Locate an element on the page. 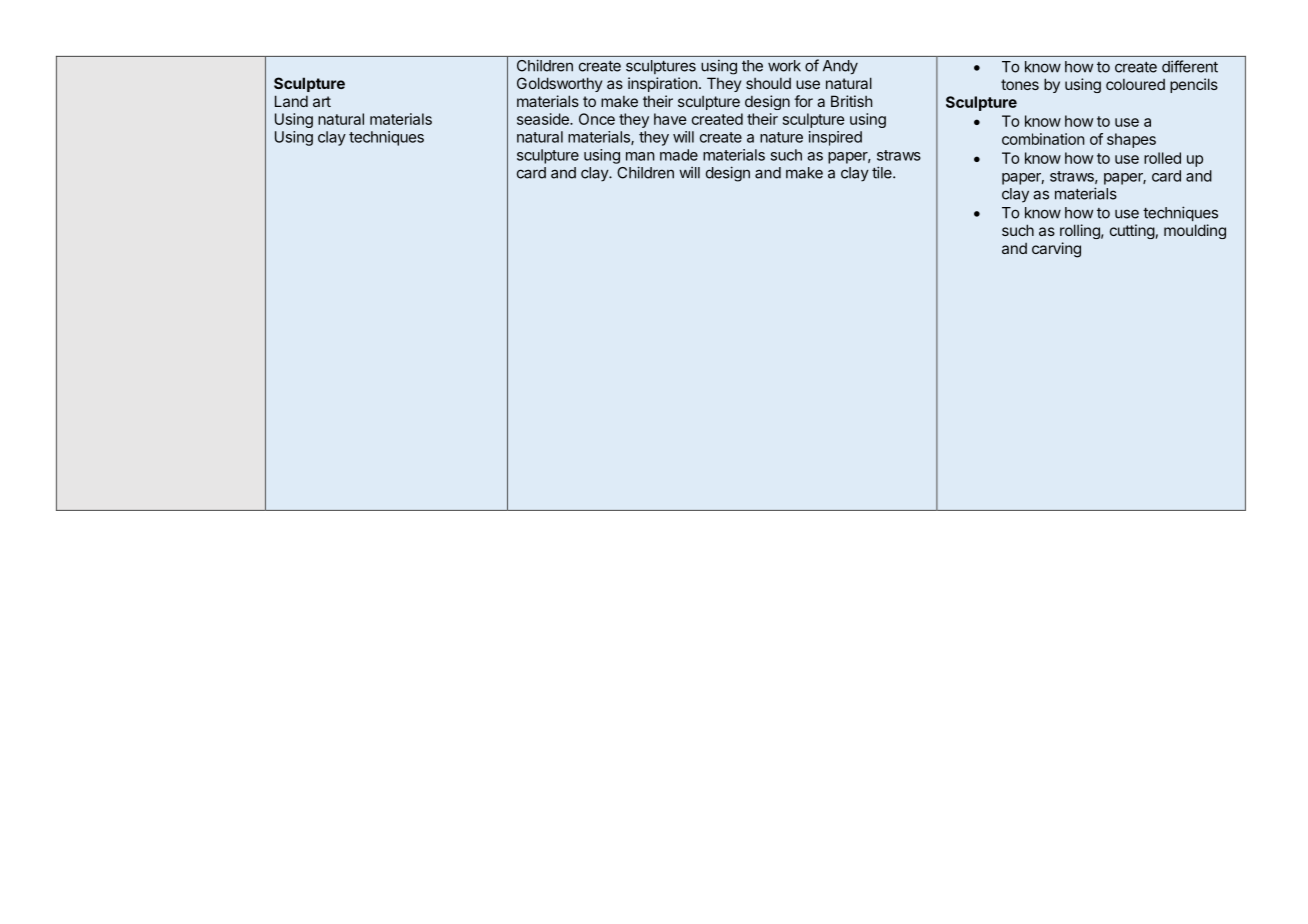 The width and height of the page is (1308, 924). Goldsworthy is located at coordinates (559, 84).
